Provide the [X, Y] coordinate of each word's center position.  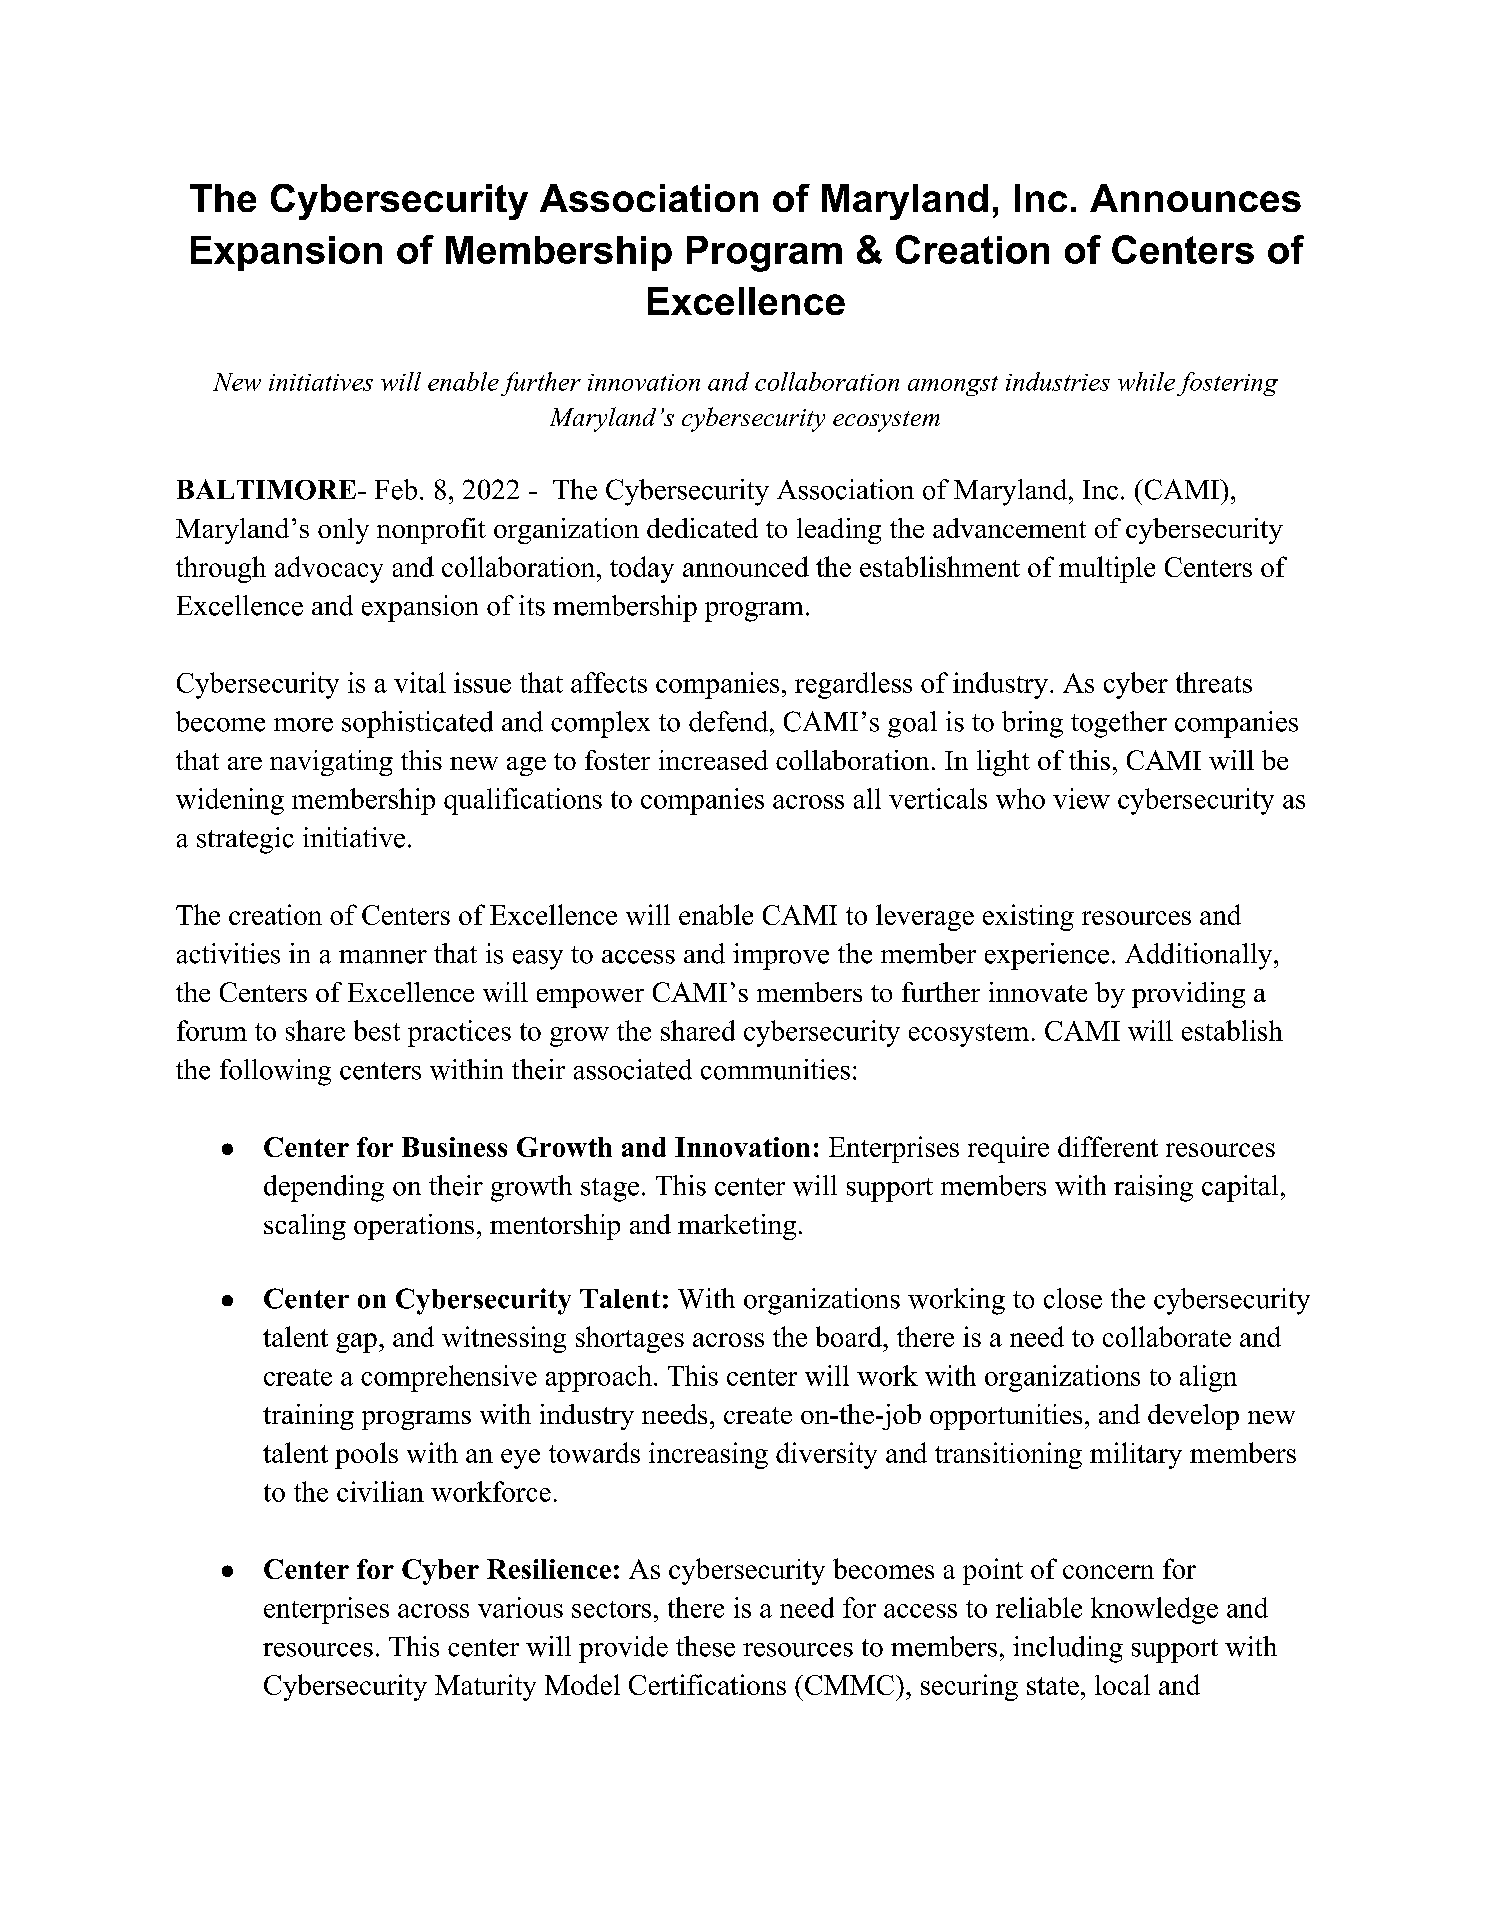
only [343, 531]
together [1119, 724]
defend [730, 721]
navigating [331, 763]
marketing [737, 1227]
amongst [953, 386]
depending [324, 1188]
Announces [1195, 198]
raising [1153, 1188]
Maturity [485, 1687]
